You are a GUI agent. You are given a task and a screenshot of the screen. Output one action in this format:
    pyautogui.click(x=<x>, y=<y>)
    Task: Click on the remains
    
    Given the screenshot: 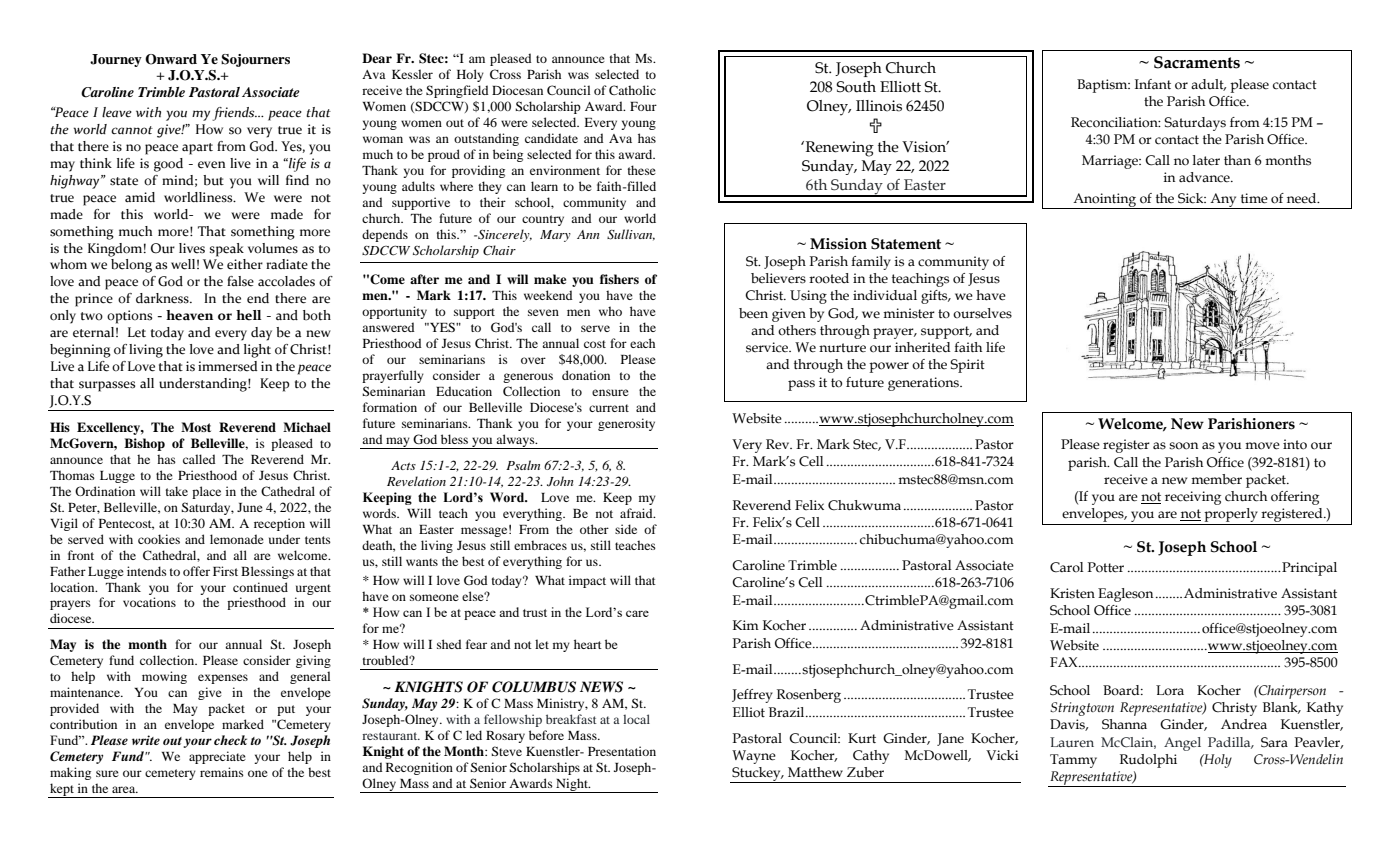 What is the action you would take?
    pyautogui.click(x=222, y=772)
